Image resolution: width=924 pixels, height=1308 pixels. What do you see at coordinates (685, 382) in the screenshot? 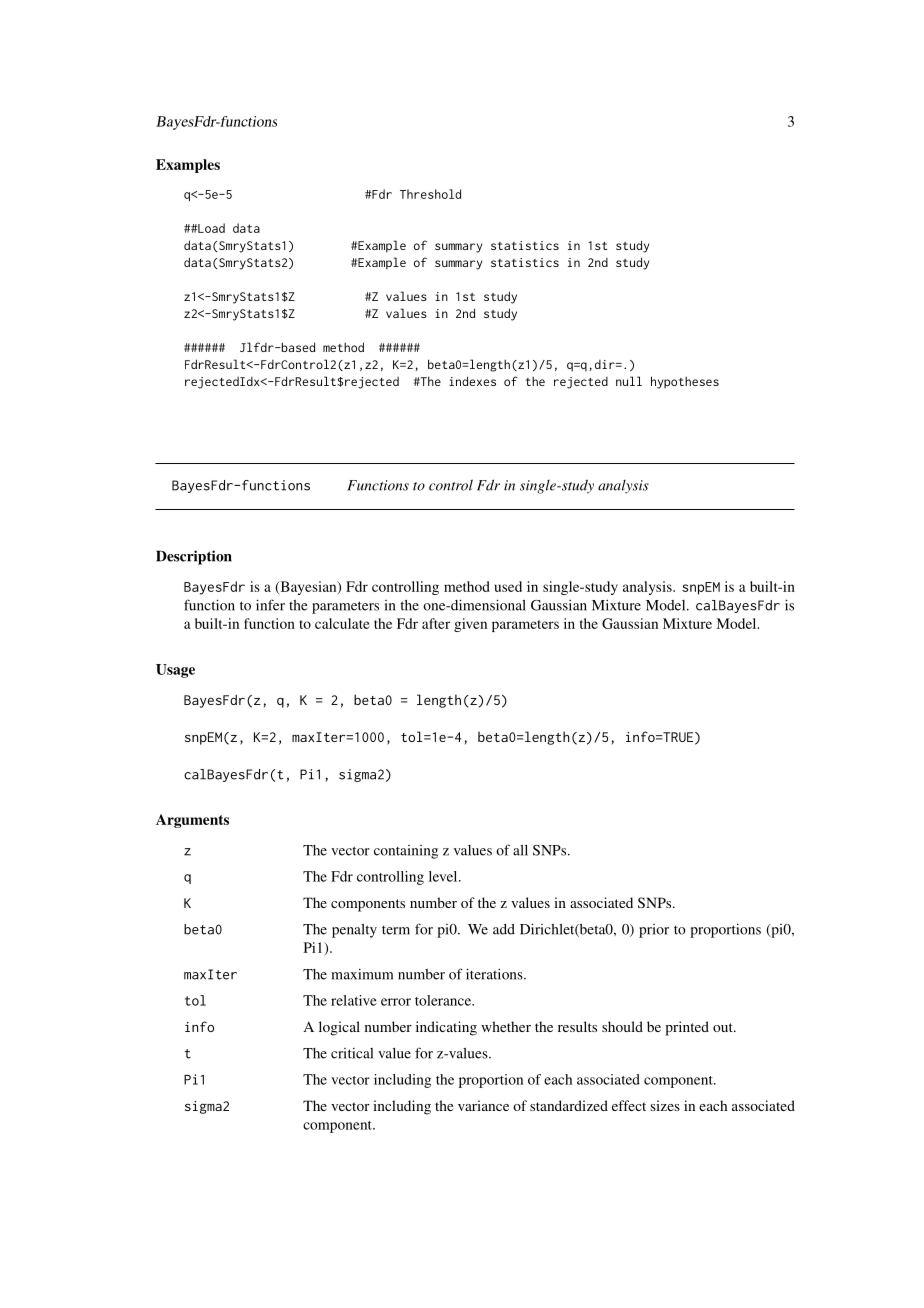
I see `hypotheses` at bounding box center [685, 382].
